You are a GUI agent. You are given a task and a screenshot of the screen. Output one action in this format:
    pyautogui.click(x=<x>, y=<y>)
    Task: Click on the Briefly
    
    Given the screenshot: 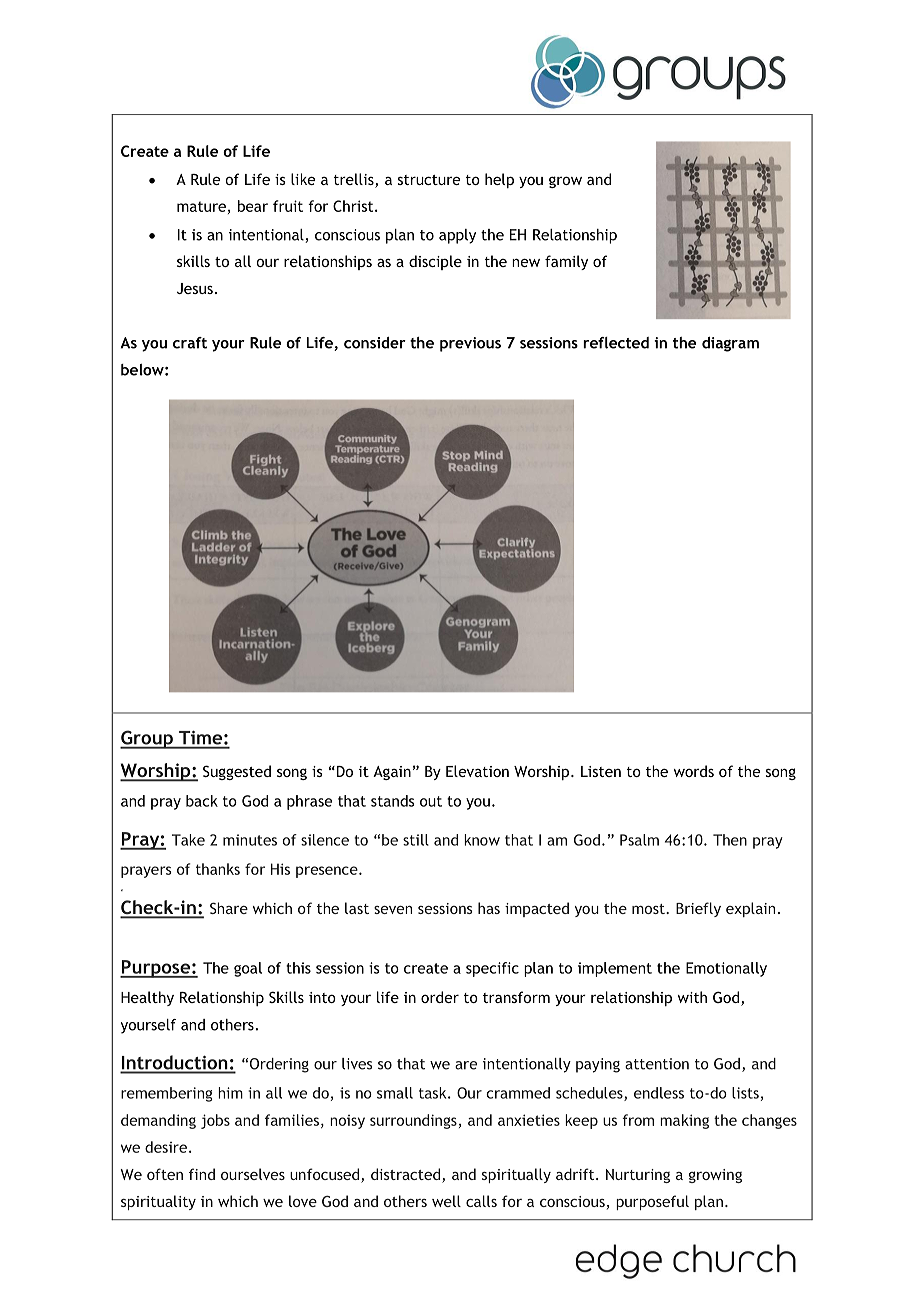 What is the action you would take?
    pyautogui.click(x=698, y=909)
